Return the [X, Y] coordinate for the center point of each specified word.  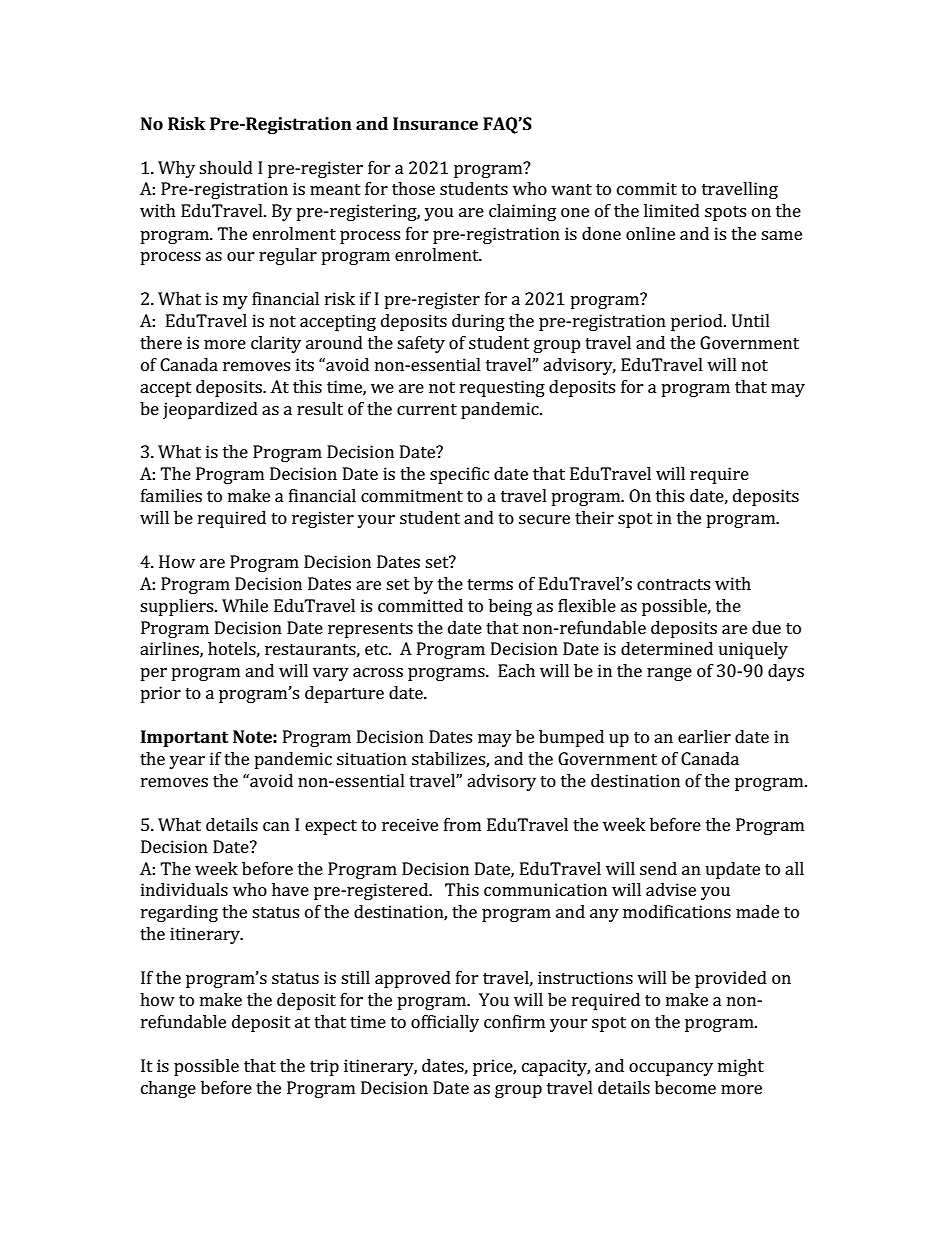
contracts [673, 584]
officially [445, 1023]
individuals [184, 889]
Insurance [435, 123]
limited [672, 210]
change [168, 1089]
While [245, 605]
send [658, 868]
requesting [502, 388]
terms [490, 584]
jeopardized [210, 410]
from [462, 824]
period [698, 322]
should [226, 167]
